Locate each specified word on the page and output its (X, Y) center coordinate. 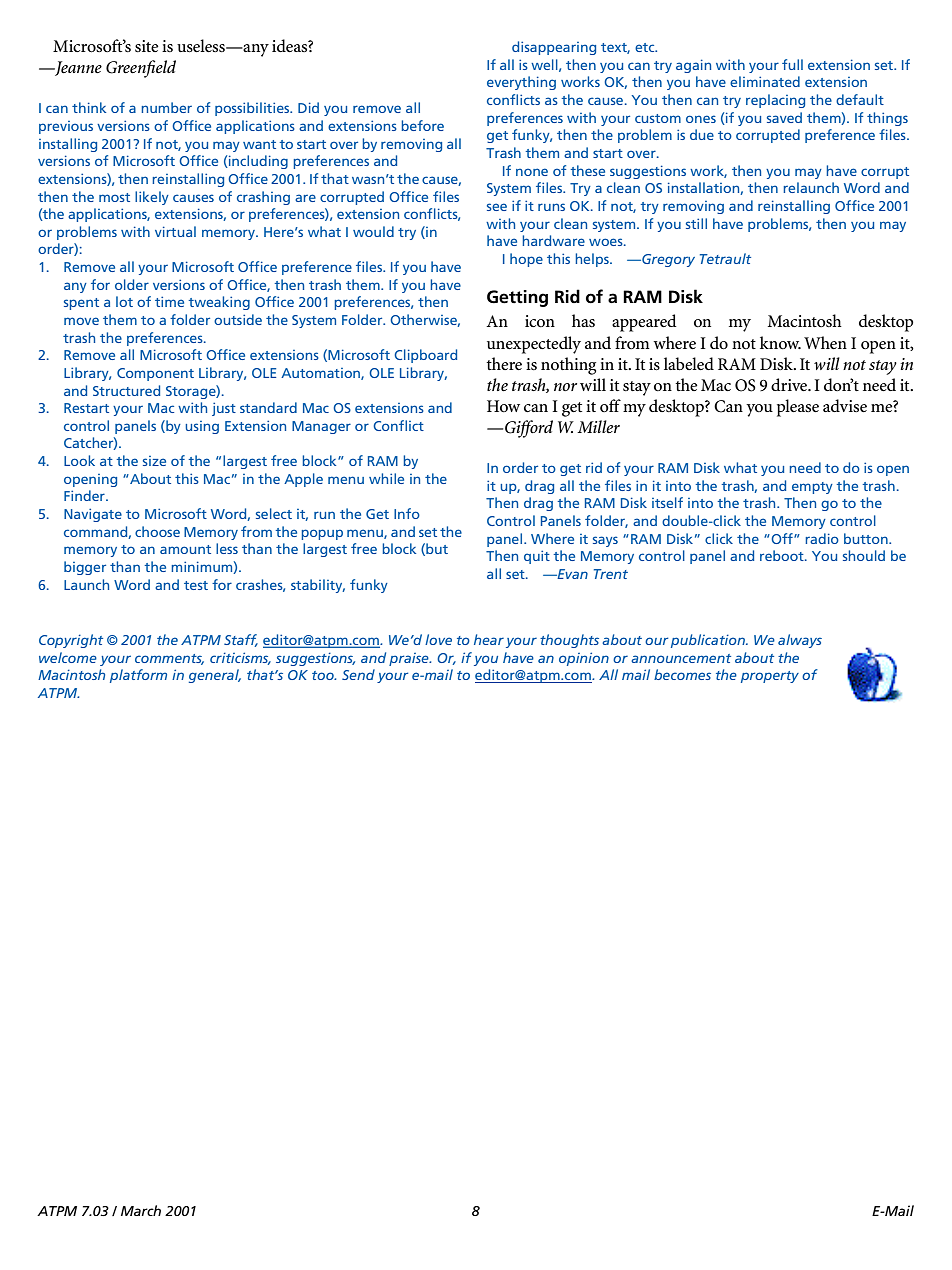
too (324, 675)
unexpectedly (534, 345)
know (780, 342)
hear (489, 639)
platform (138, 676)
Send (358, 674)
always (800, 641)
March (141, 1210)
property (770, 677)
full (792, 64)
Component (155, 374)
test (196, 585)
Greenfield (141, 69)
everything (521, 83)
